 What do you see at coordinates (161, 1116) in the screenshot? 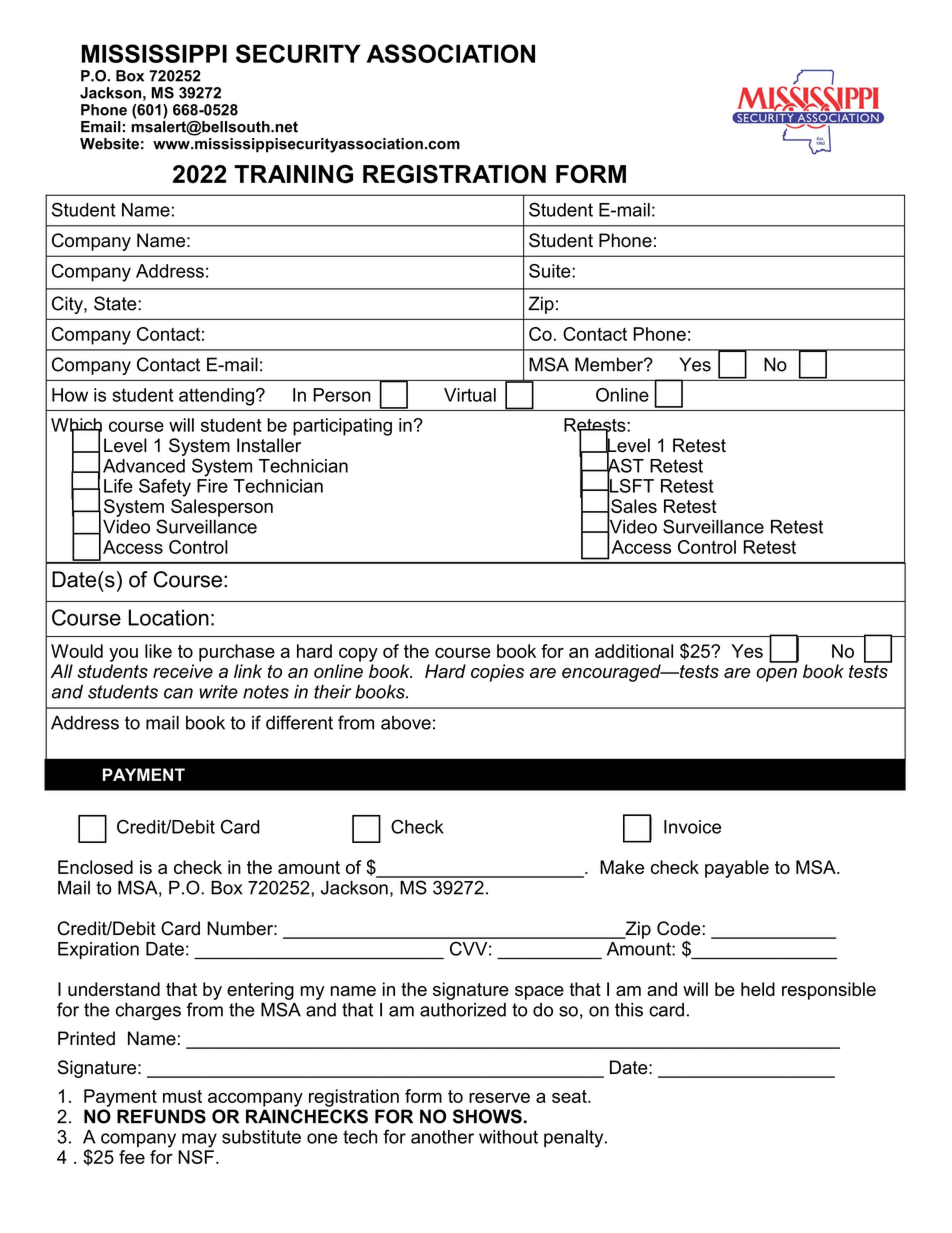
I see `REFUNDS` at bounding box center [161, 1116].
